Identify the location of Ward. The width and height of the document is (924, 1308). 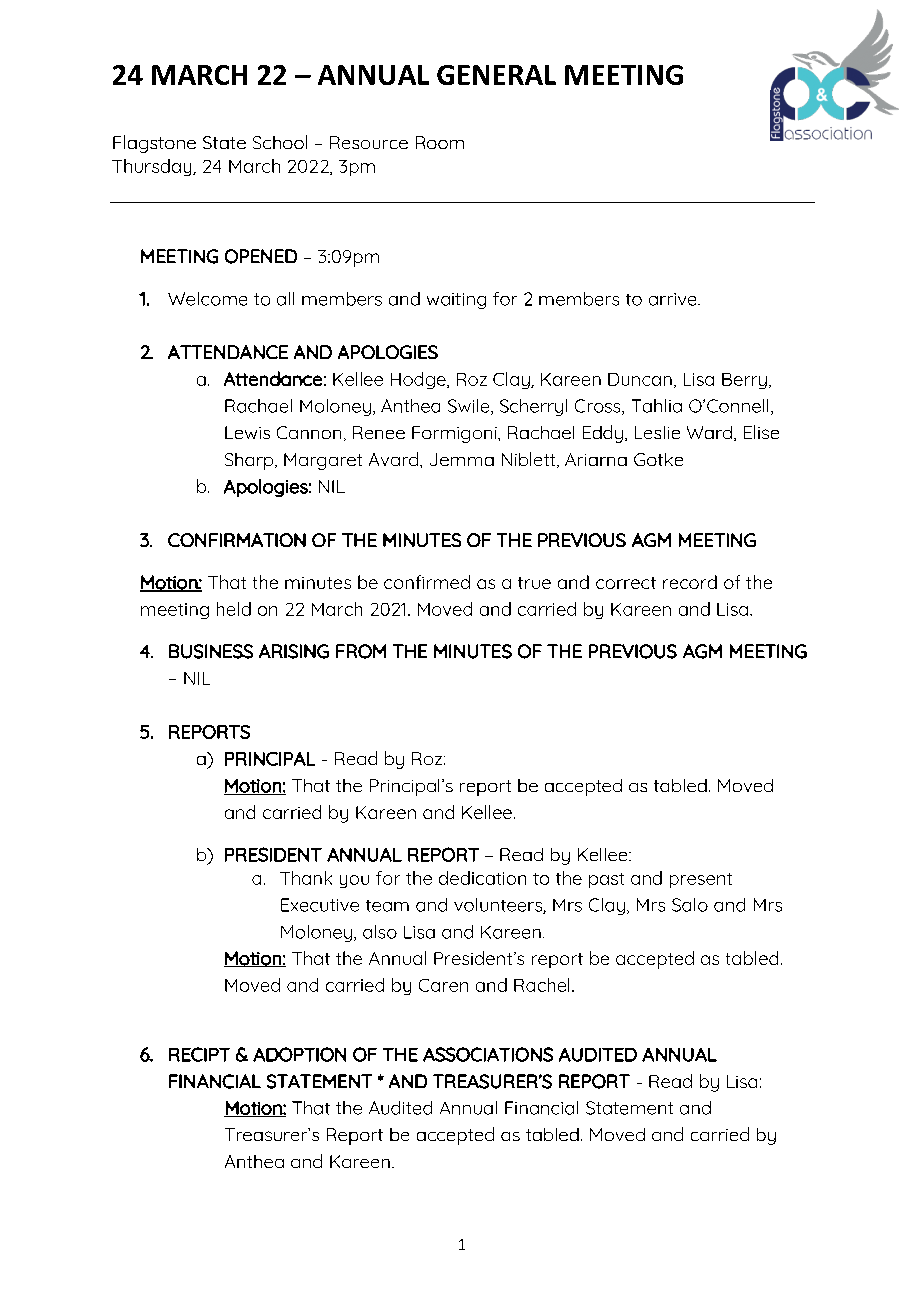
(709, 432).
